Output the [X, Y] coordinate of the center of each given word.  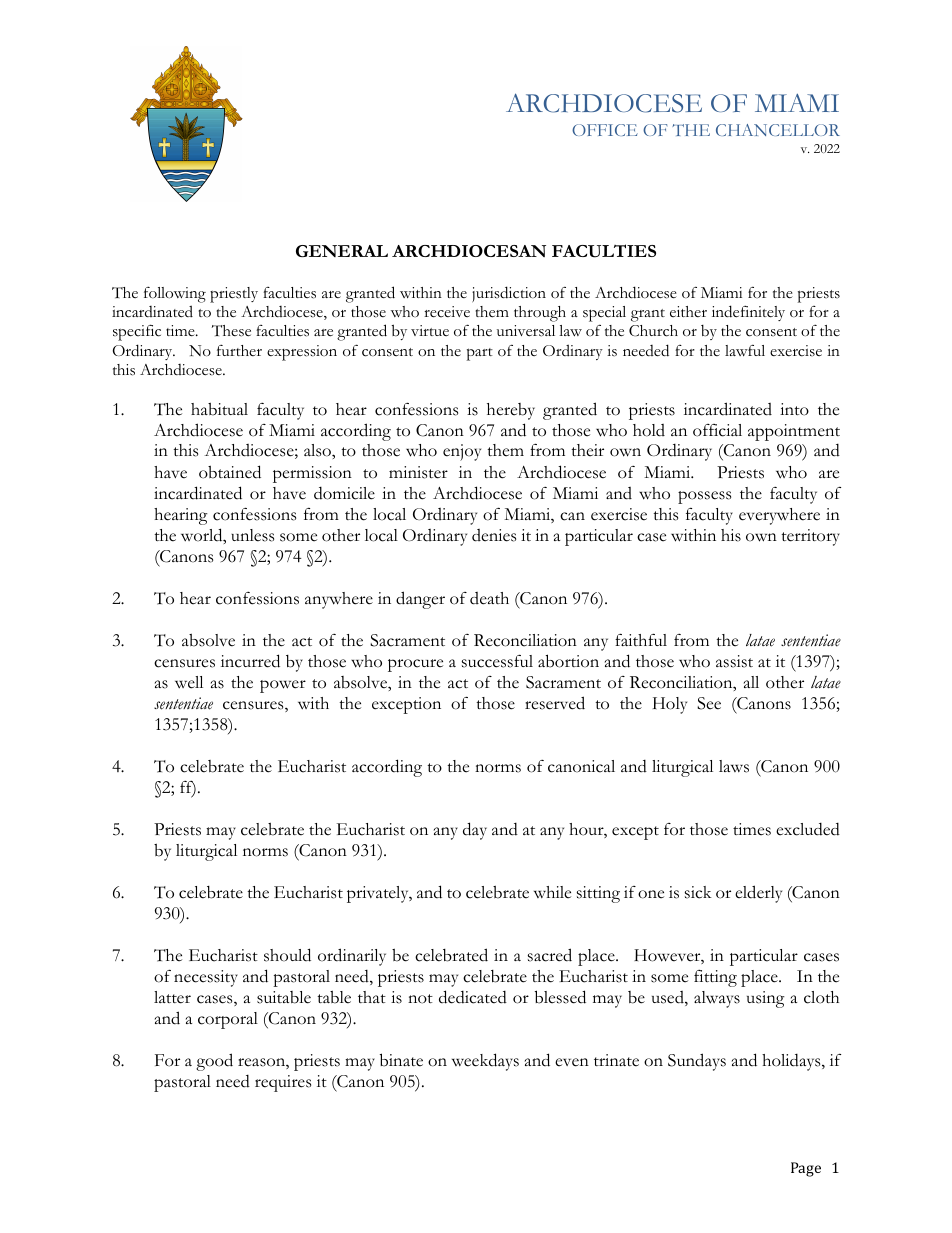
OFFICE [605, 130]
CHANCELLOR [778, 130]
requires [283, 1083]
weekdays [485, 1062]
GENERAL [342, 251]
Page [806, 1169]
